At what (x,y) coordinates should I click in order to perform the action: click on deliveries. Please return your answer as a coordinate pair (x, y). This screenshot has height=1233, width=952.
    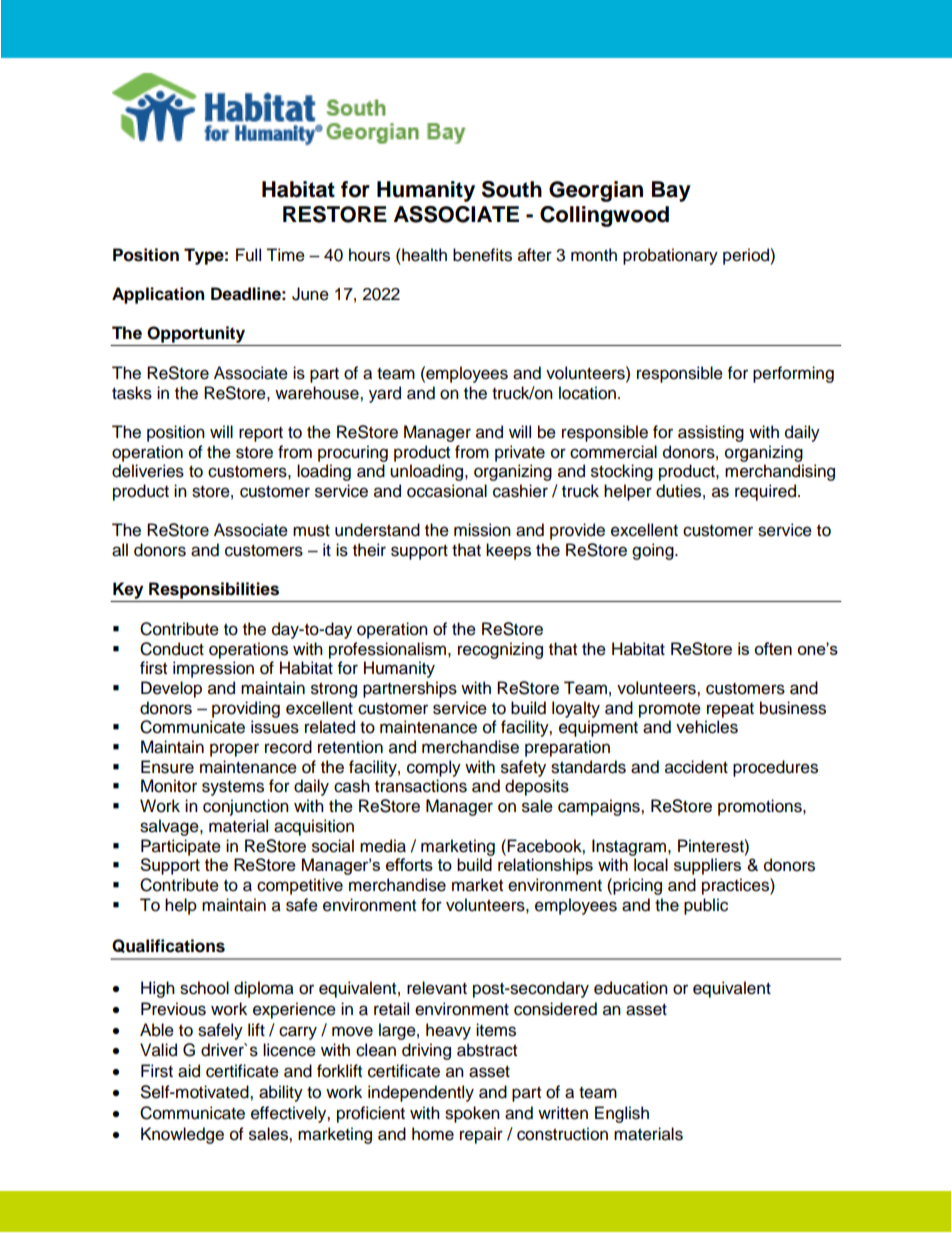
    Looking at the image, I should click on (148, 471).
